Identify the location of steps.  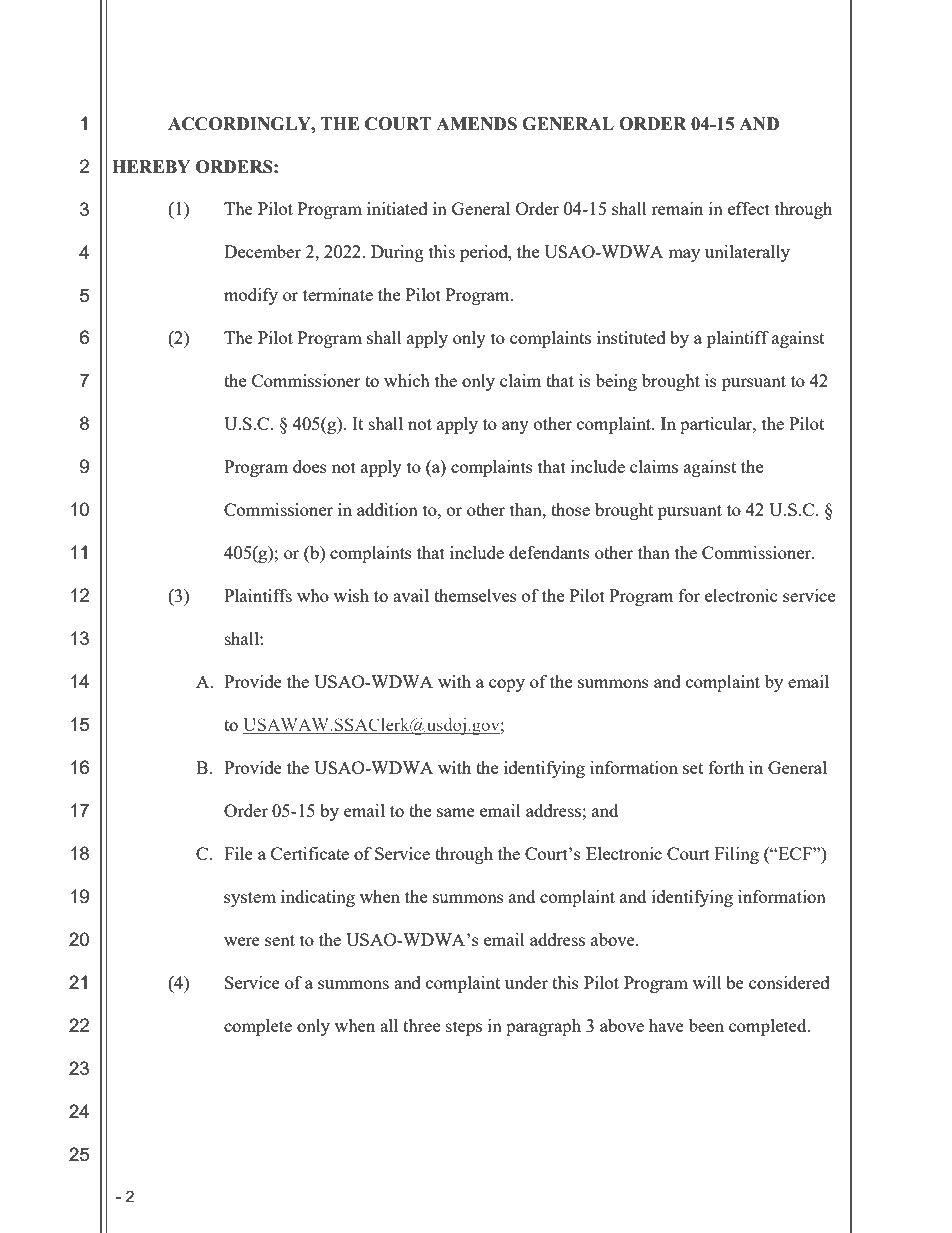
(464, 1028).
